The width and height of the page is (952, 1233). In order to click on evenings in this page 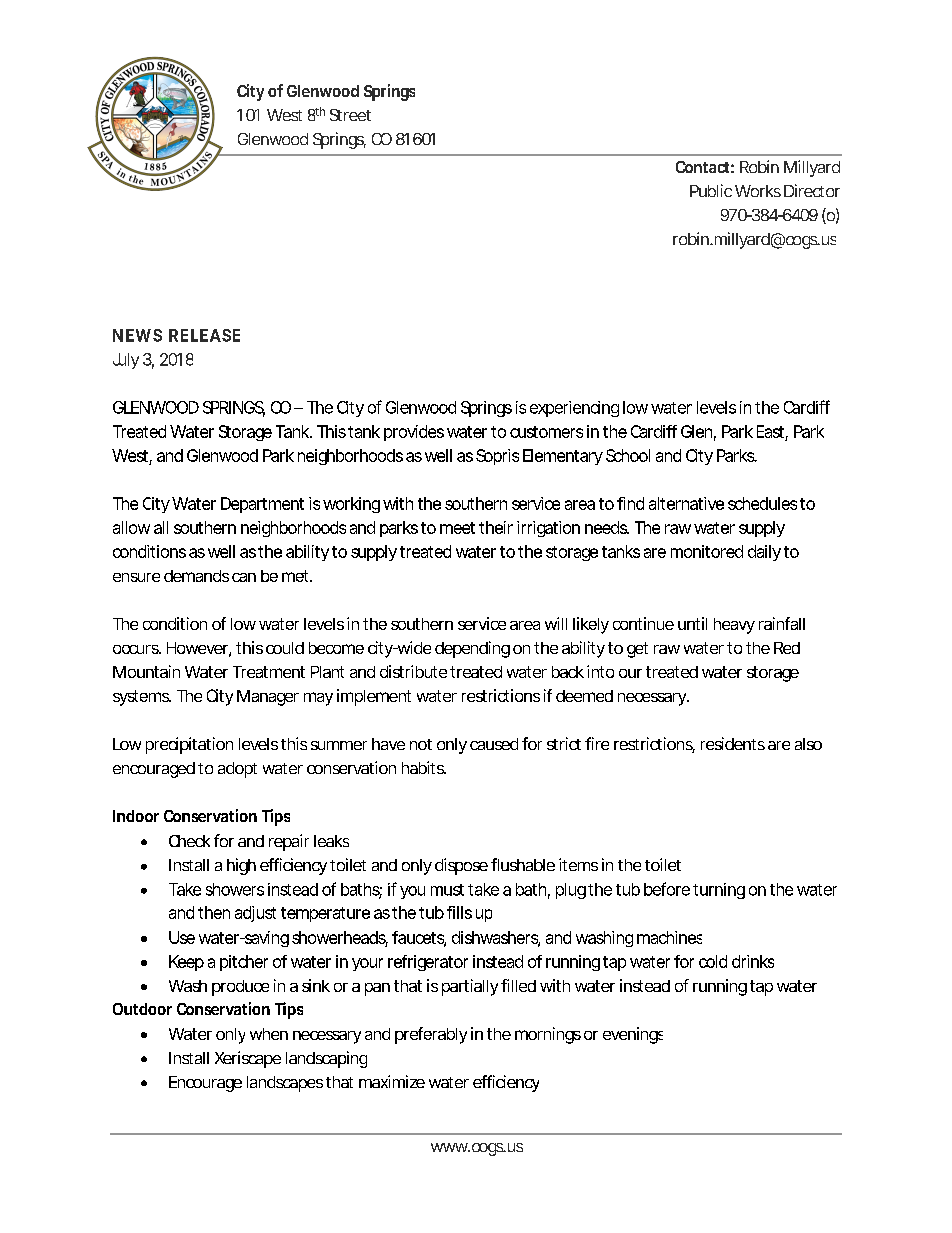, I will do `click(633, 1035)`.
